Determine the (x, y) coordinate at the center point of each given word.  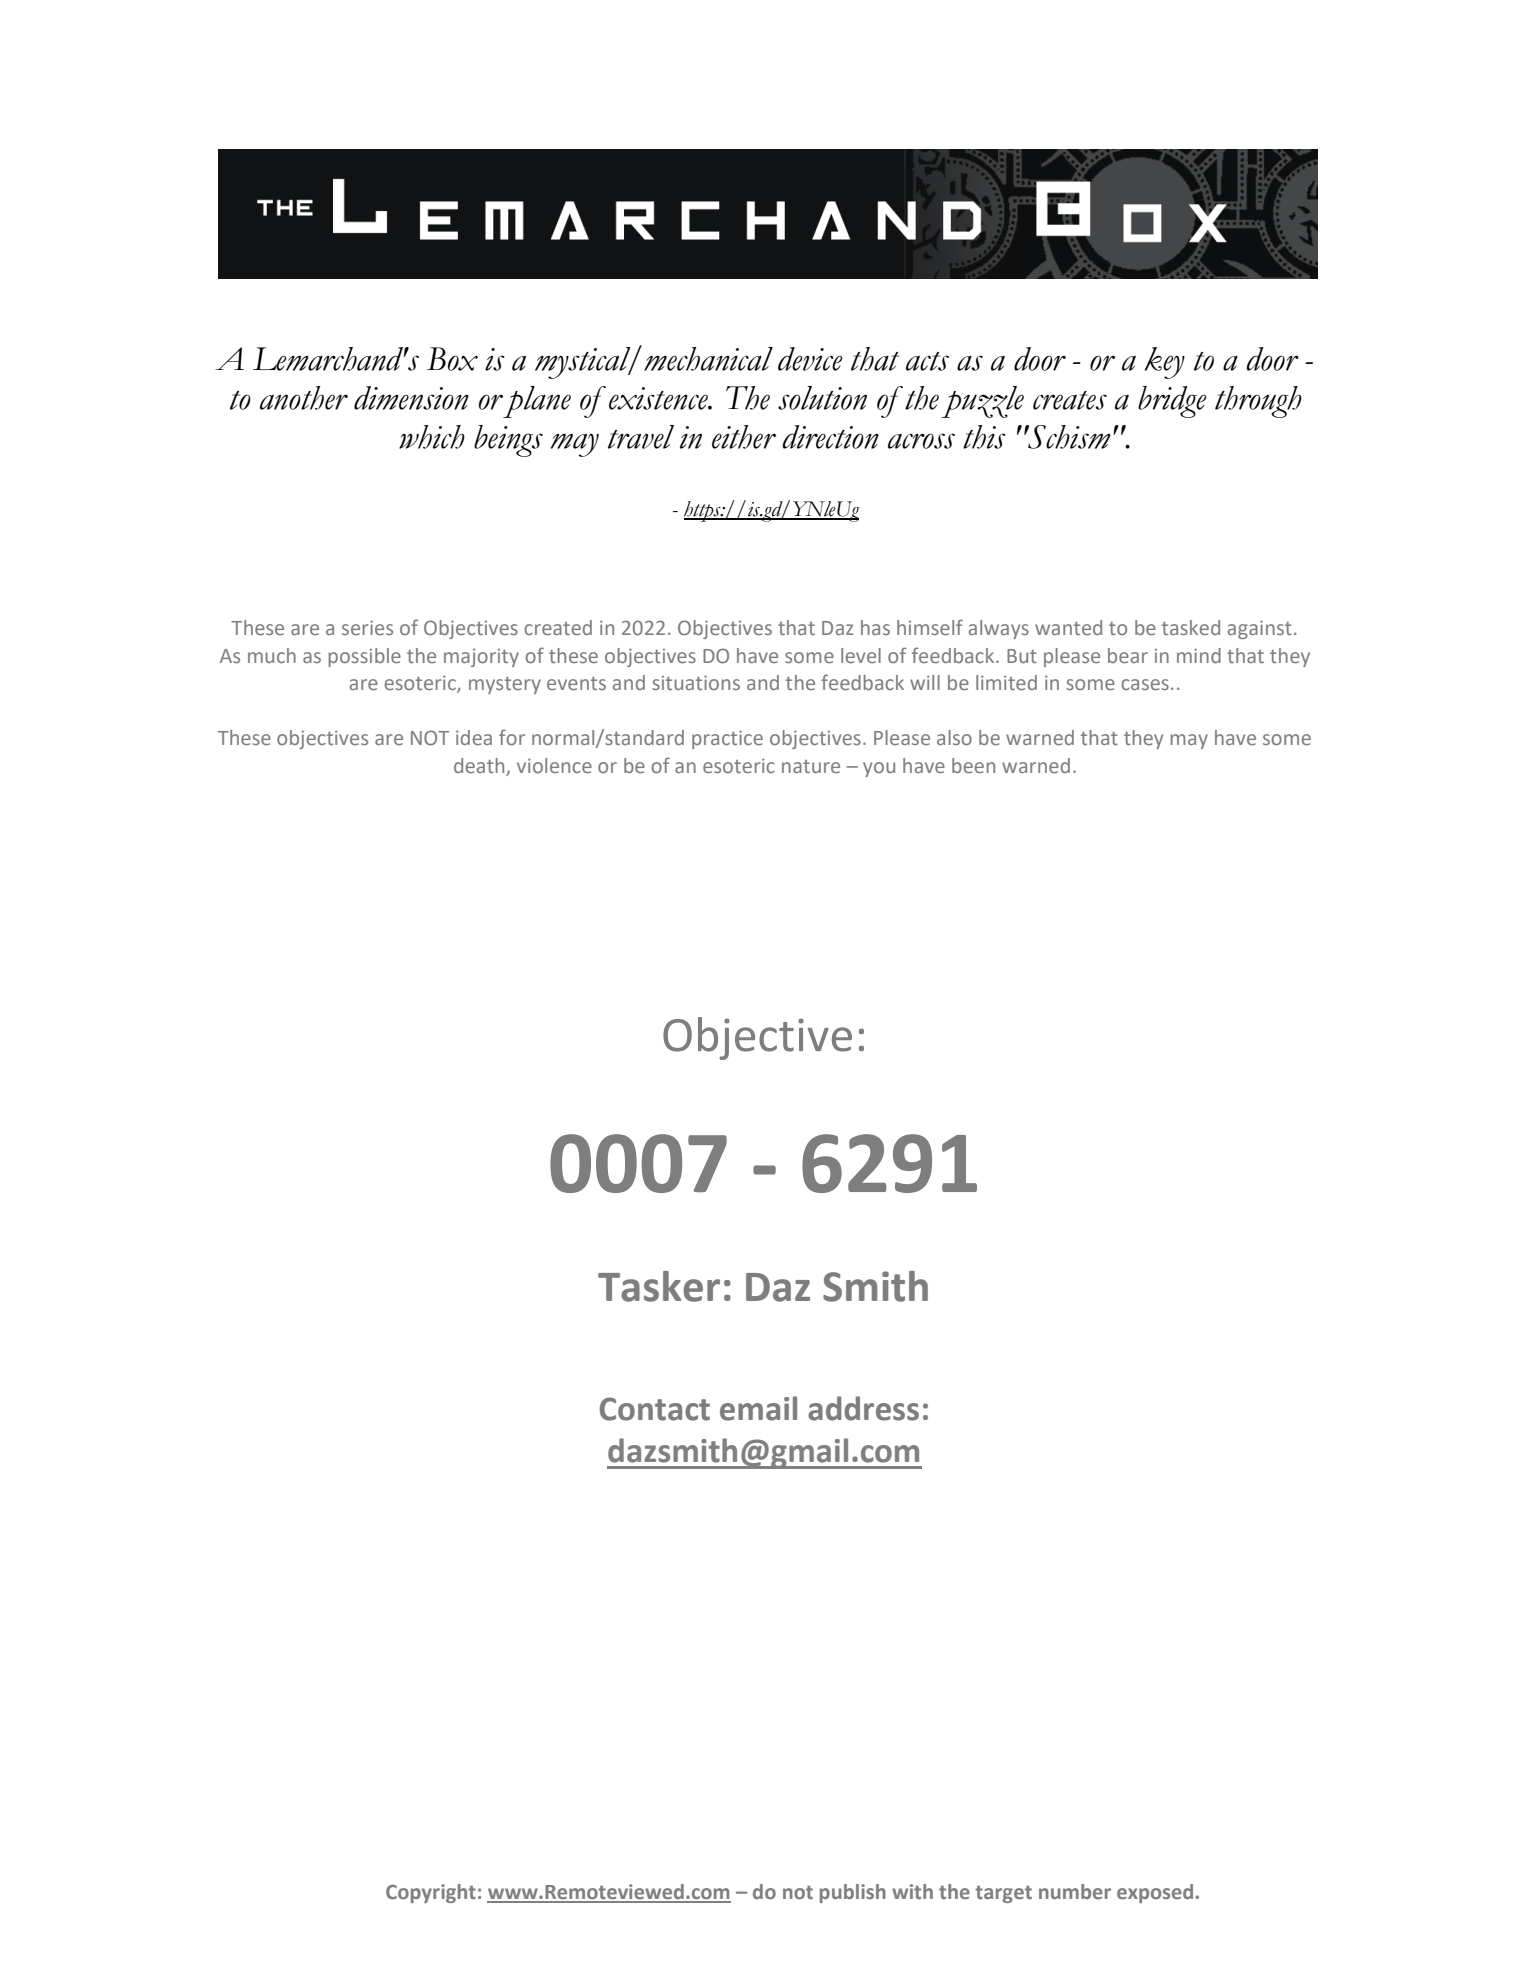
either (744, 437)
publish (853, 1893)
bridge (1172, 402)
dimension (411, 398)
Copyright (431, 1893)
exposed (1155, 1893)
